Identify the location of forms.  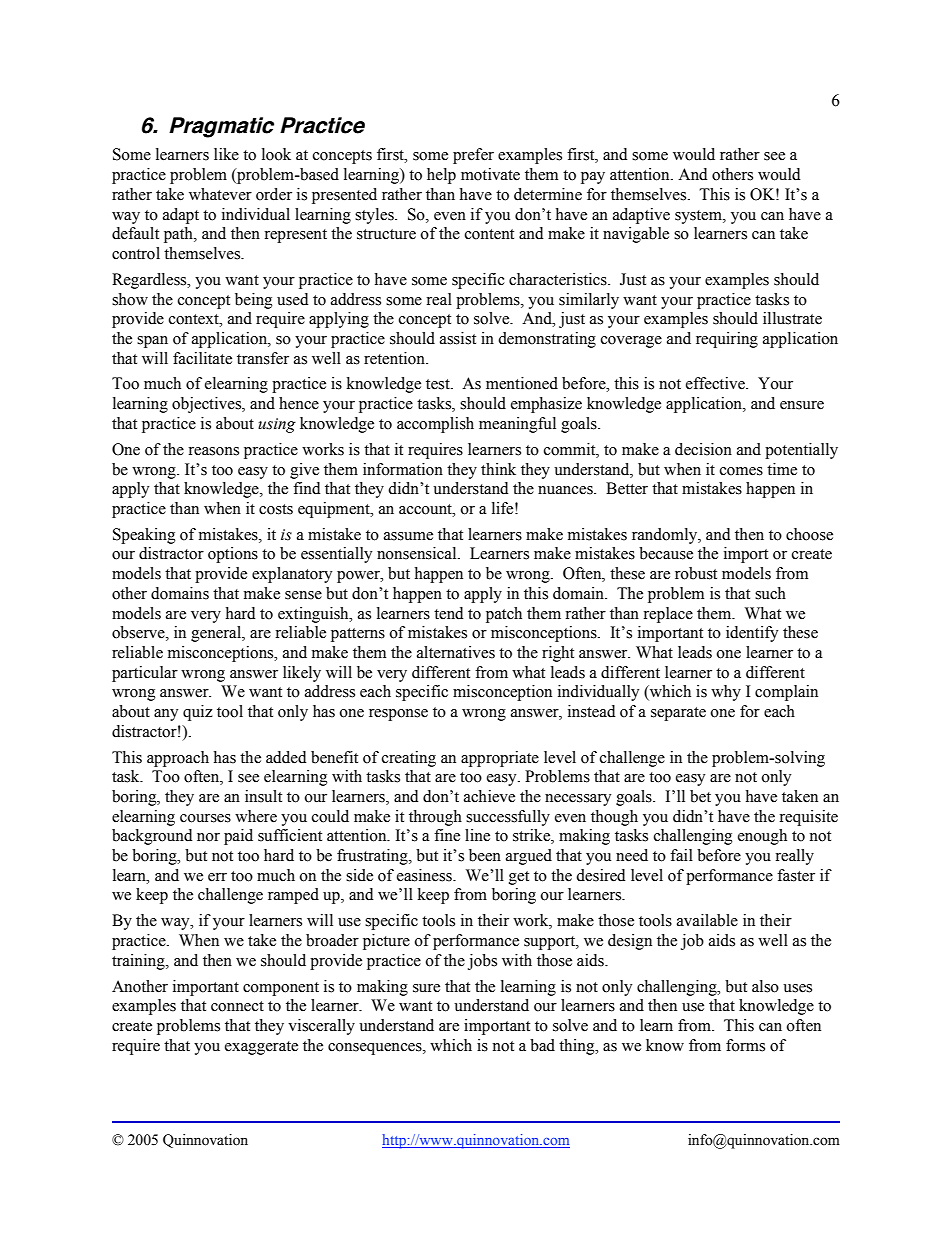
(745, 1045).
